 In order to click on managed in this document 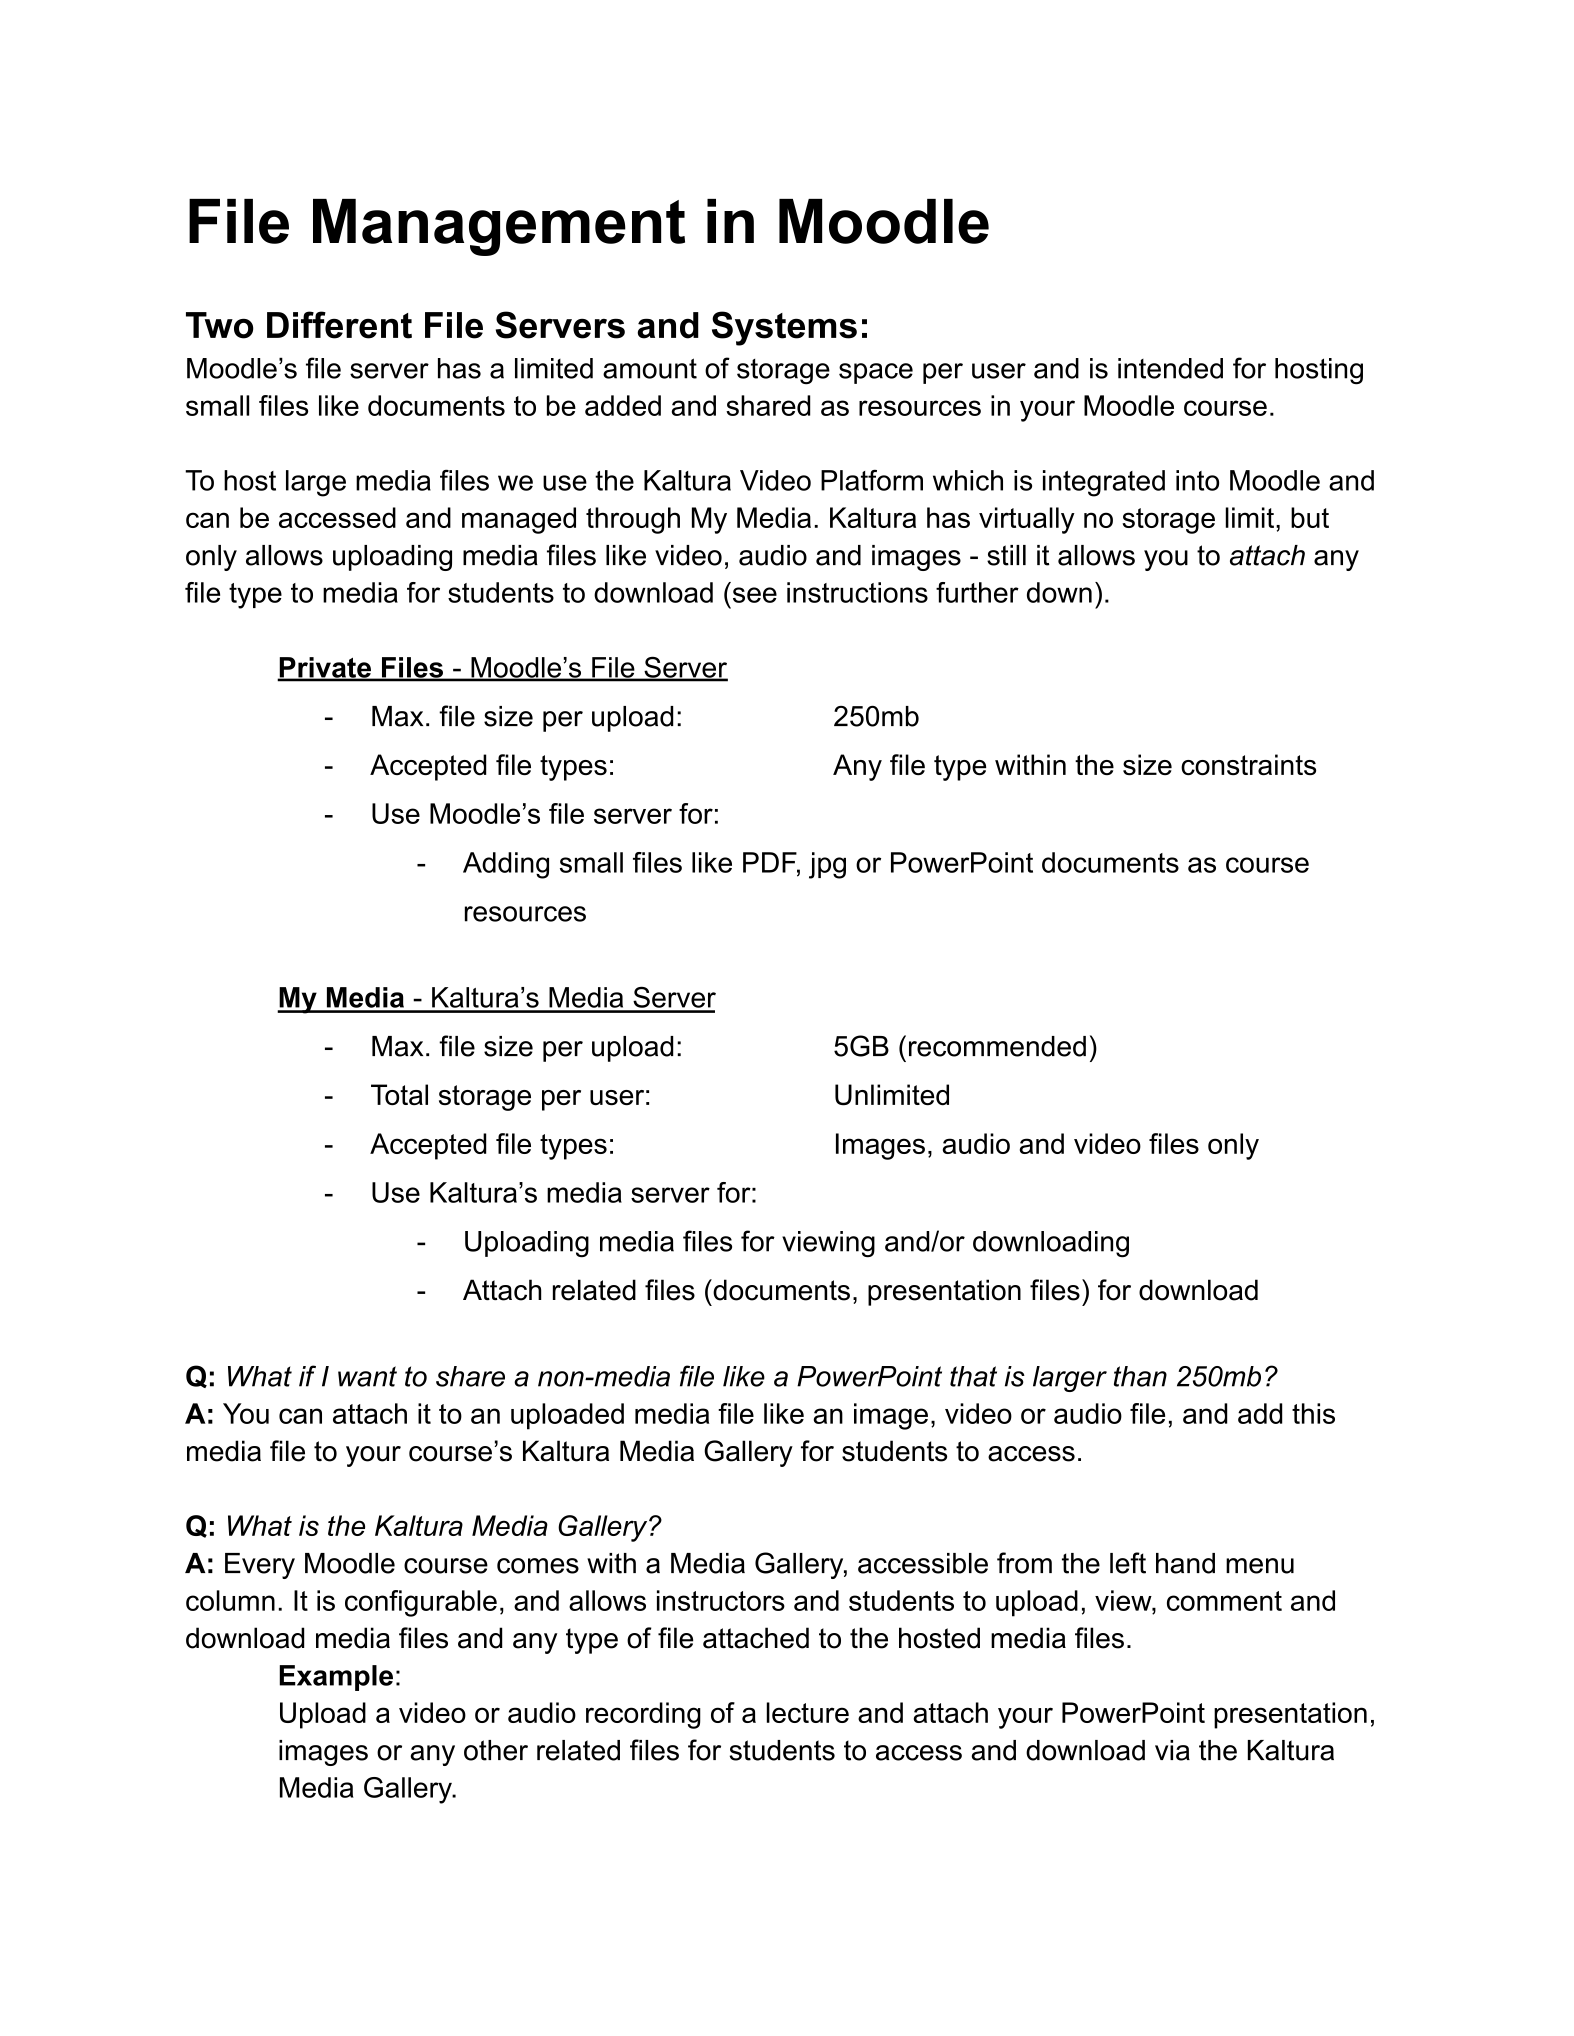, I will do `click(519, 520)`.
